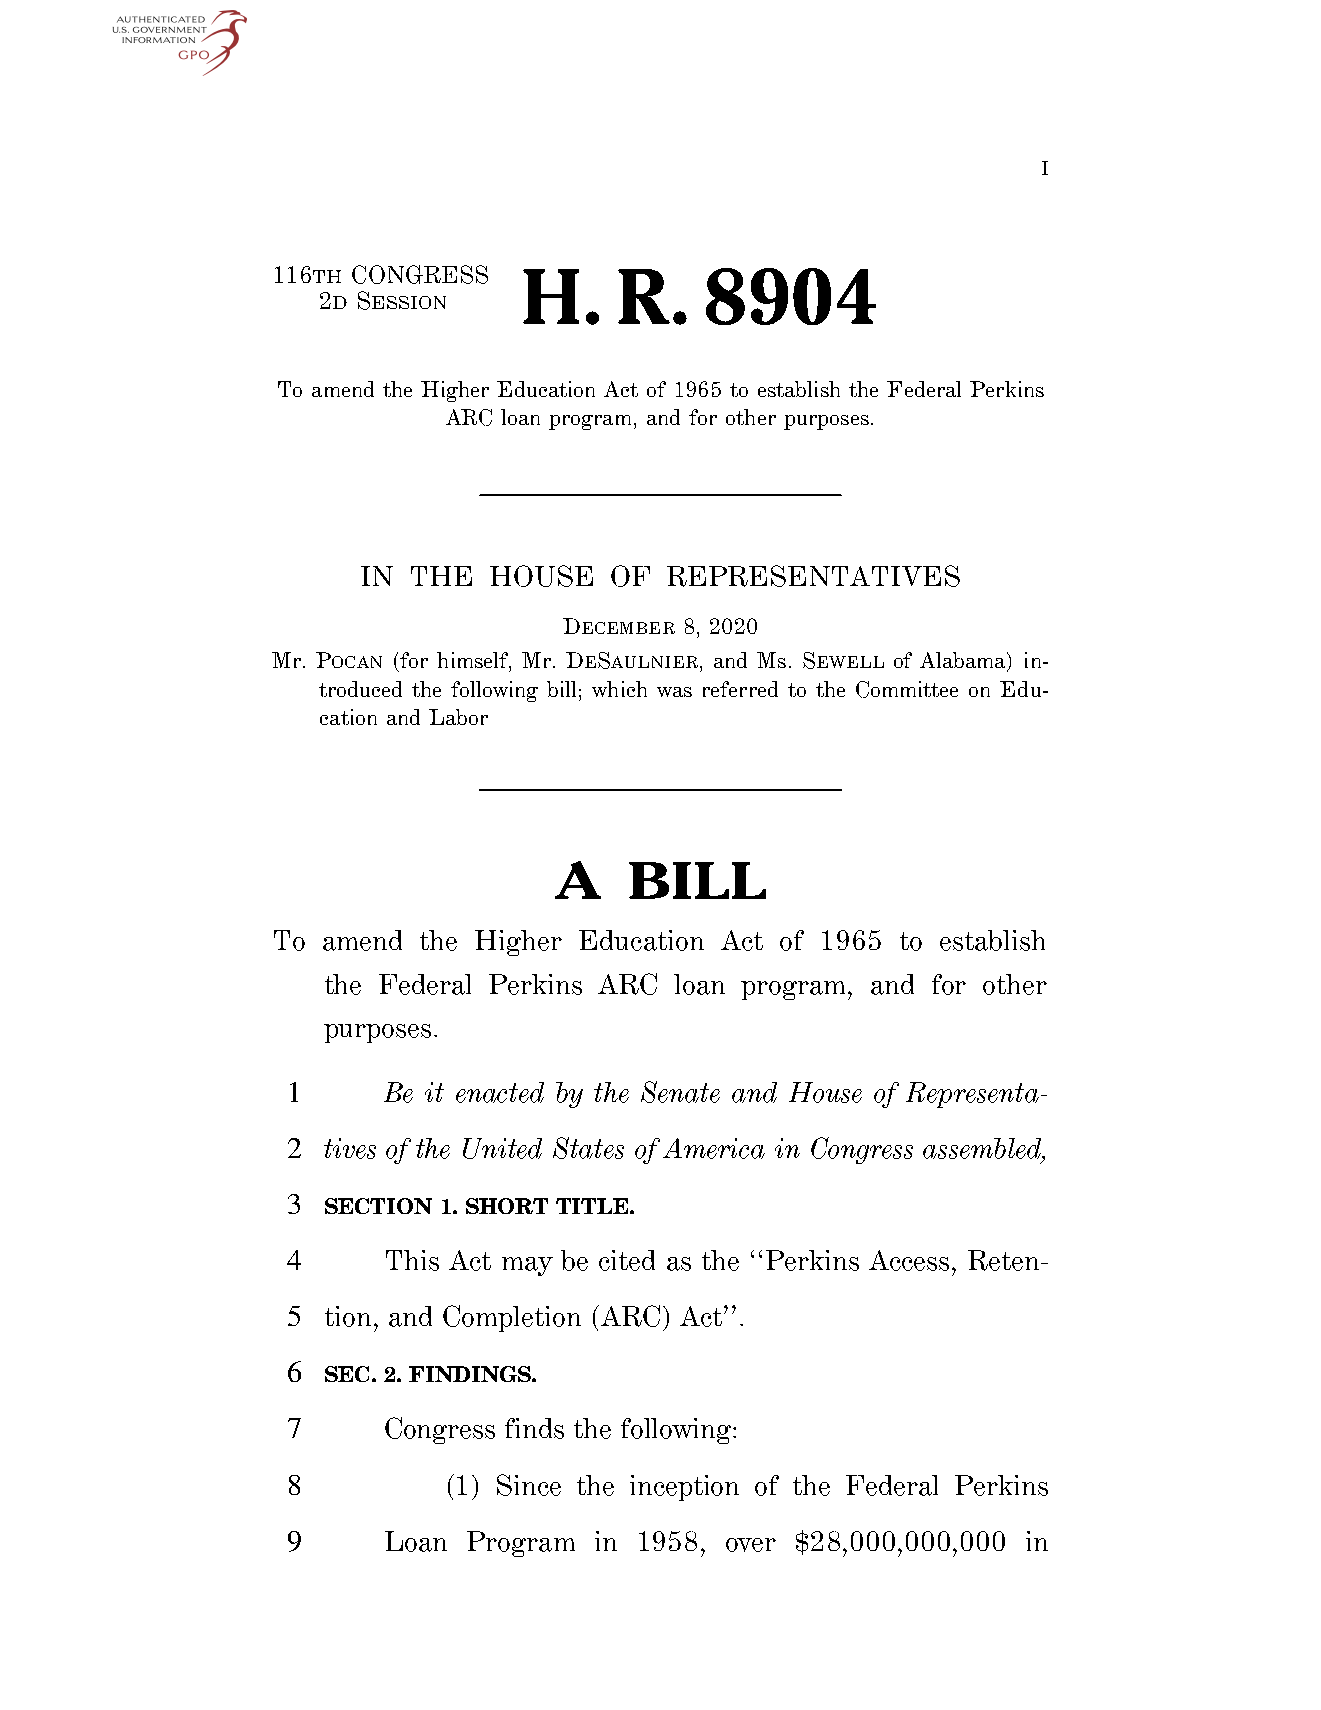 Image resolution: width=1321 pixels, height=1710 pixels. Describe the element at coordinates (458, 717) in the screenshot. I see `Labor` at that location.
